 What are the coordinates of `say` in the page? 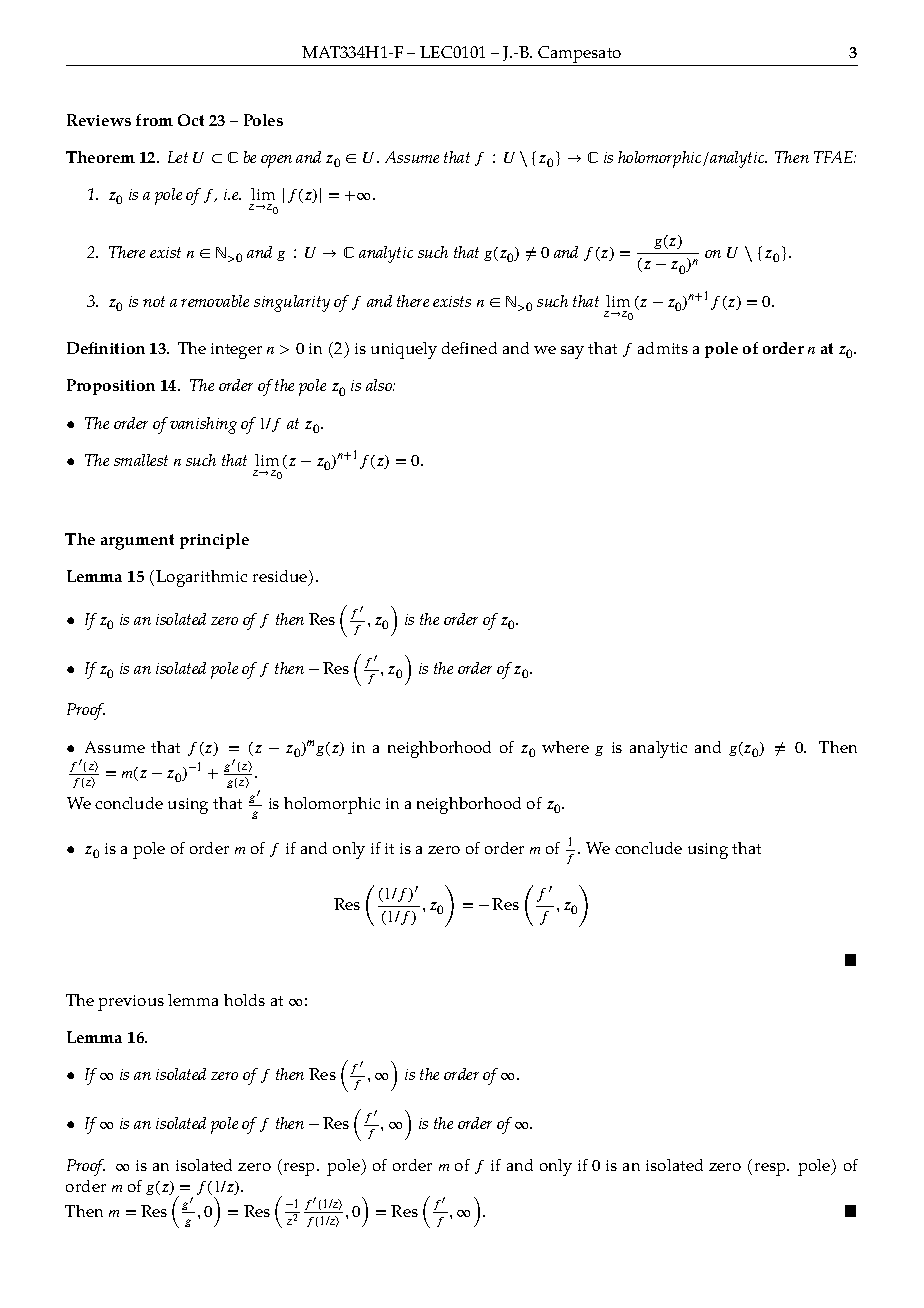 It's located at (572, 352).
